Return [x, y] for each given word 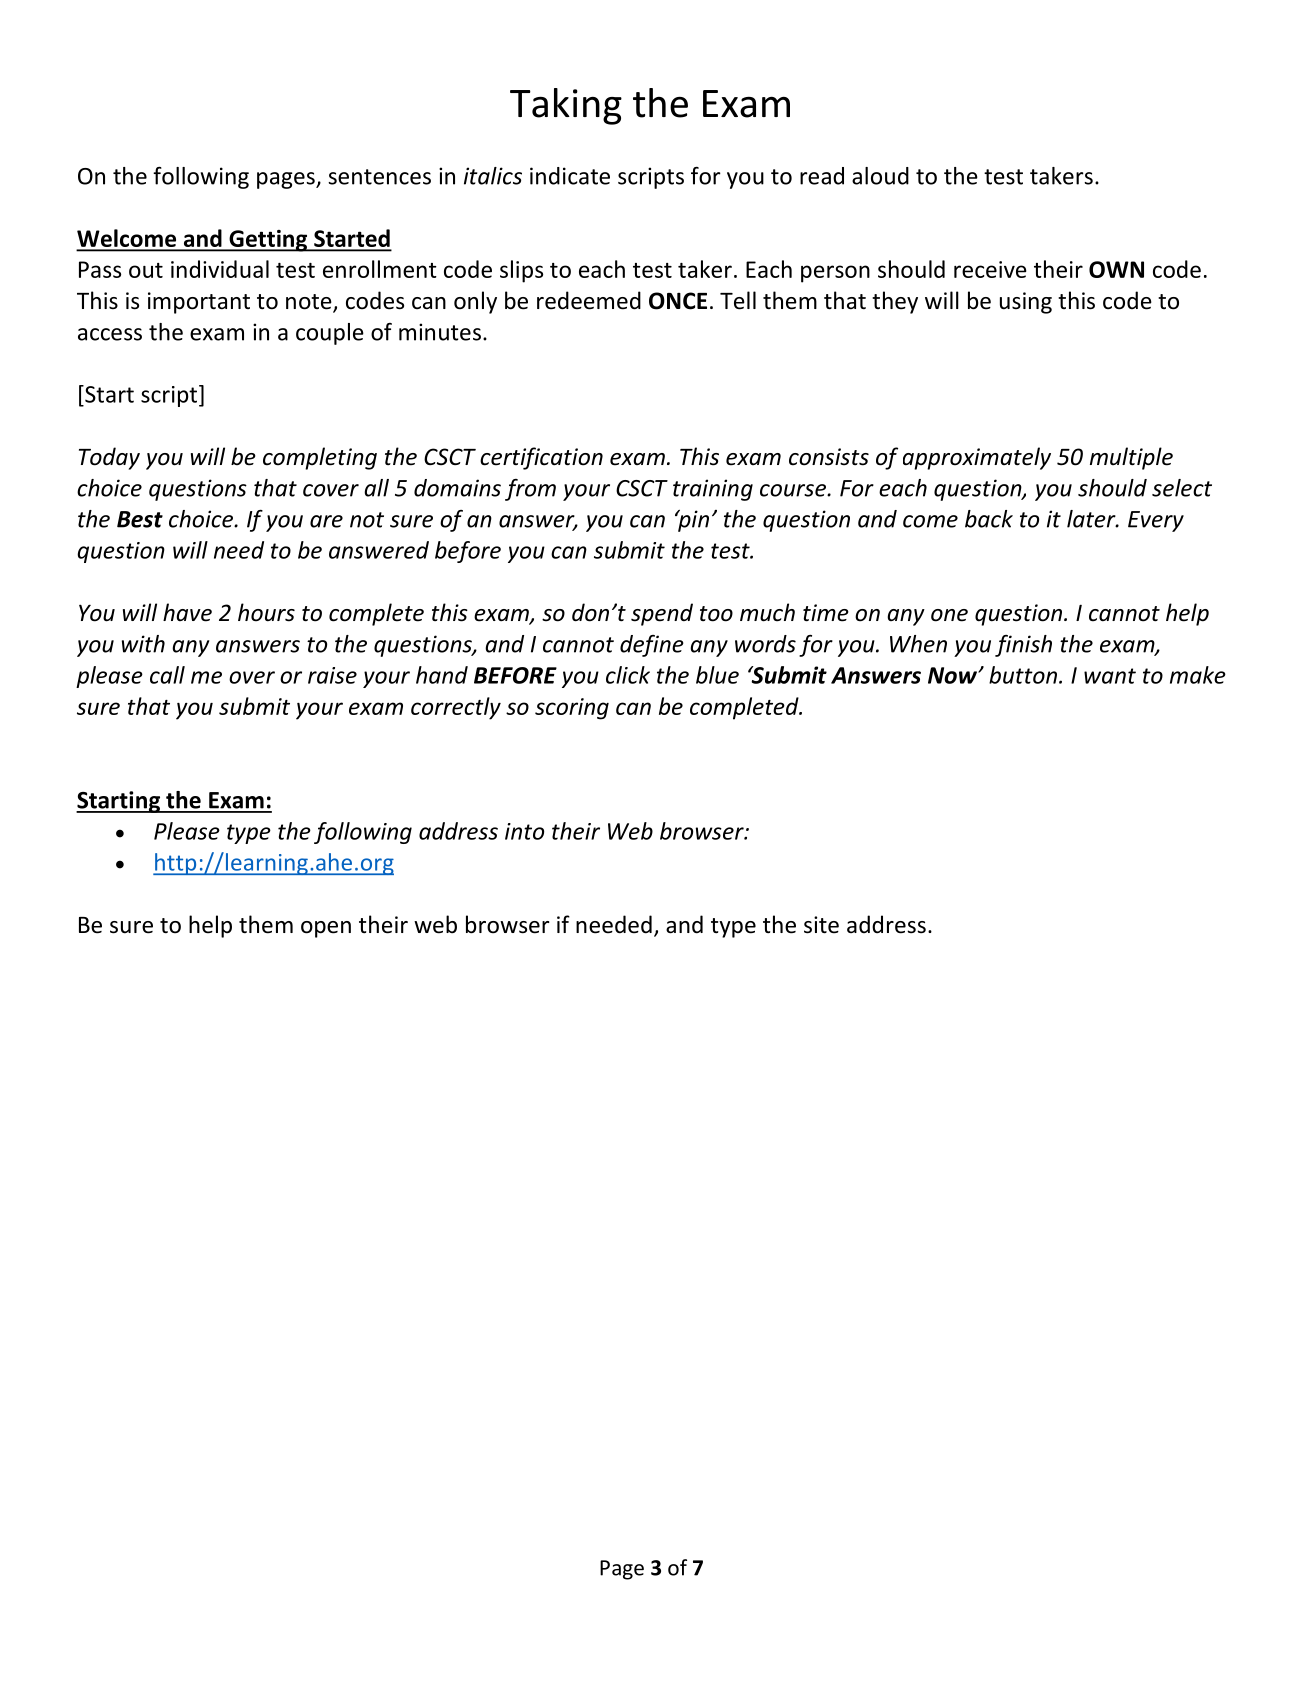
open [326, 929]
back [989, 519]
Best [140, 519]
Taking [566, 106]
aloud [880, 176]
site [821, 925]
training [713, 490]
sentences [379, 177]
